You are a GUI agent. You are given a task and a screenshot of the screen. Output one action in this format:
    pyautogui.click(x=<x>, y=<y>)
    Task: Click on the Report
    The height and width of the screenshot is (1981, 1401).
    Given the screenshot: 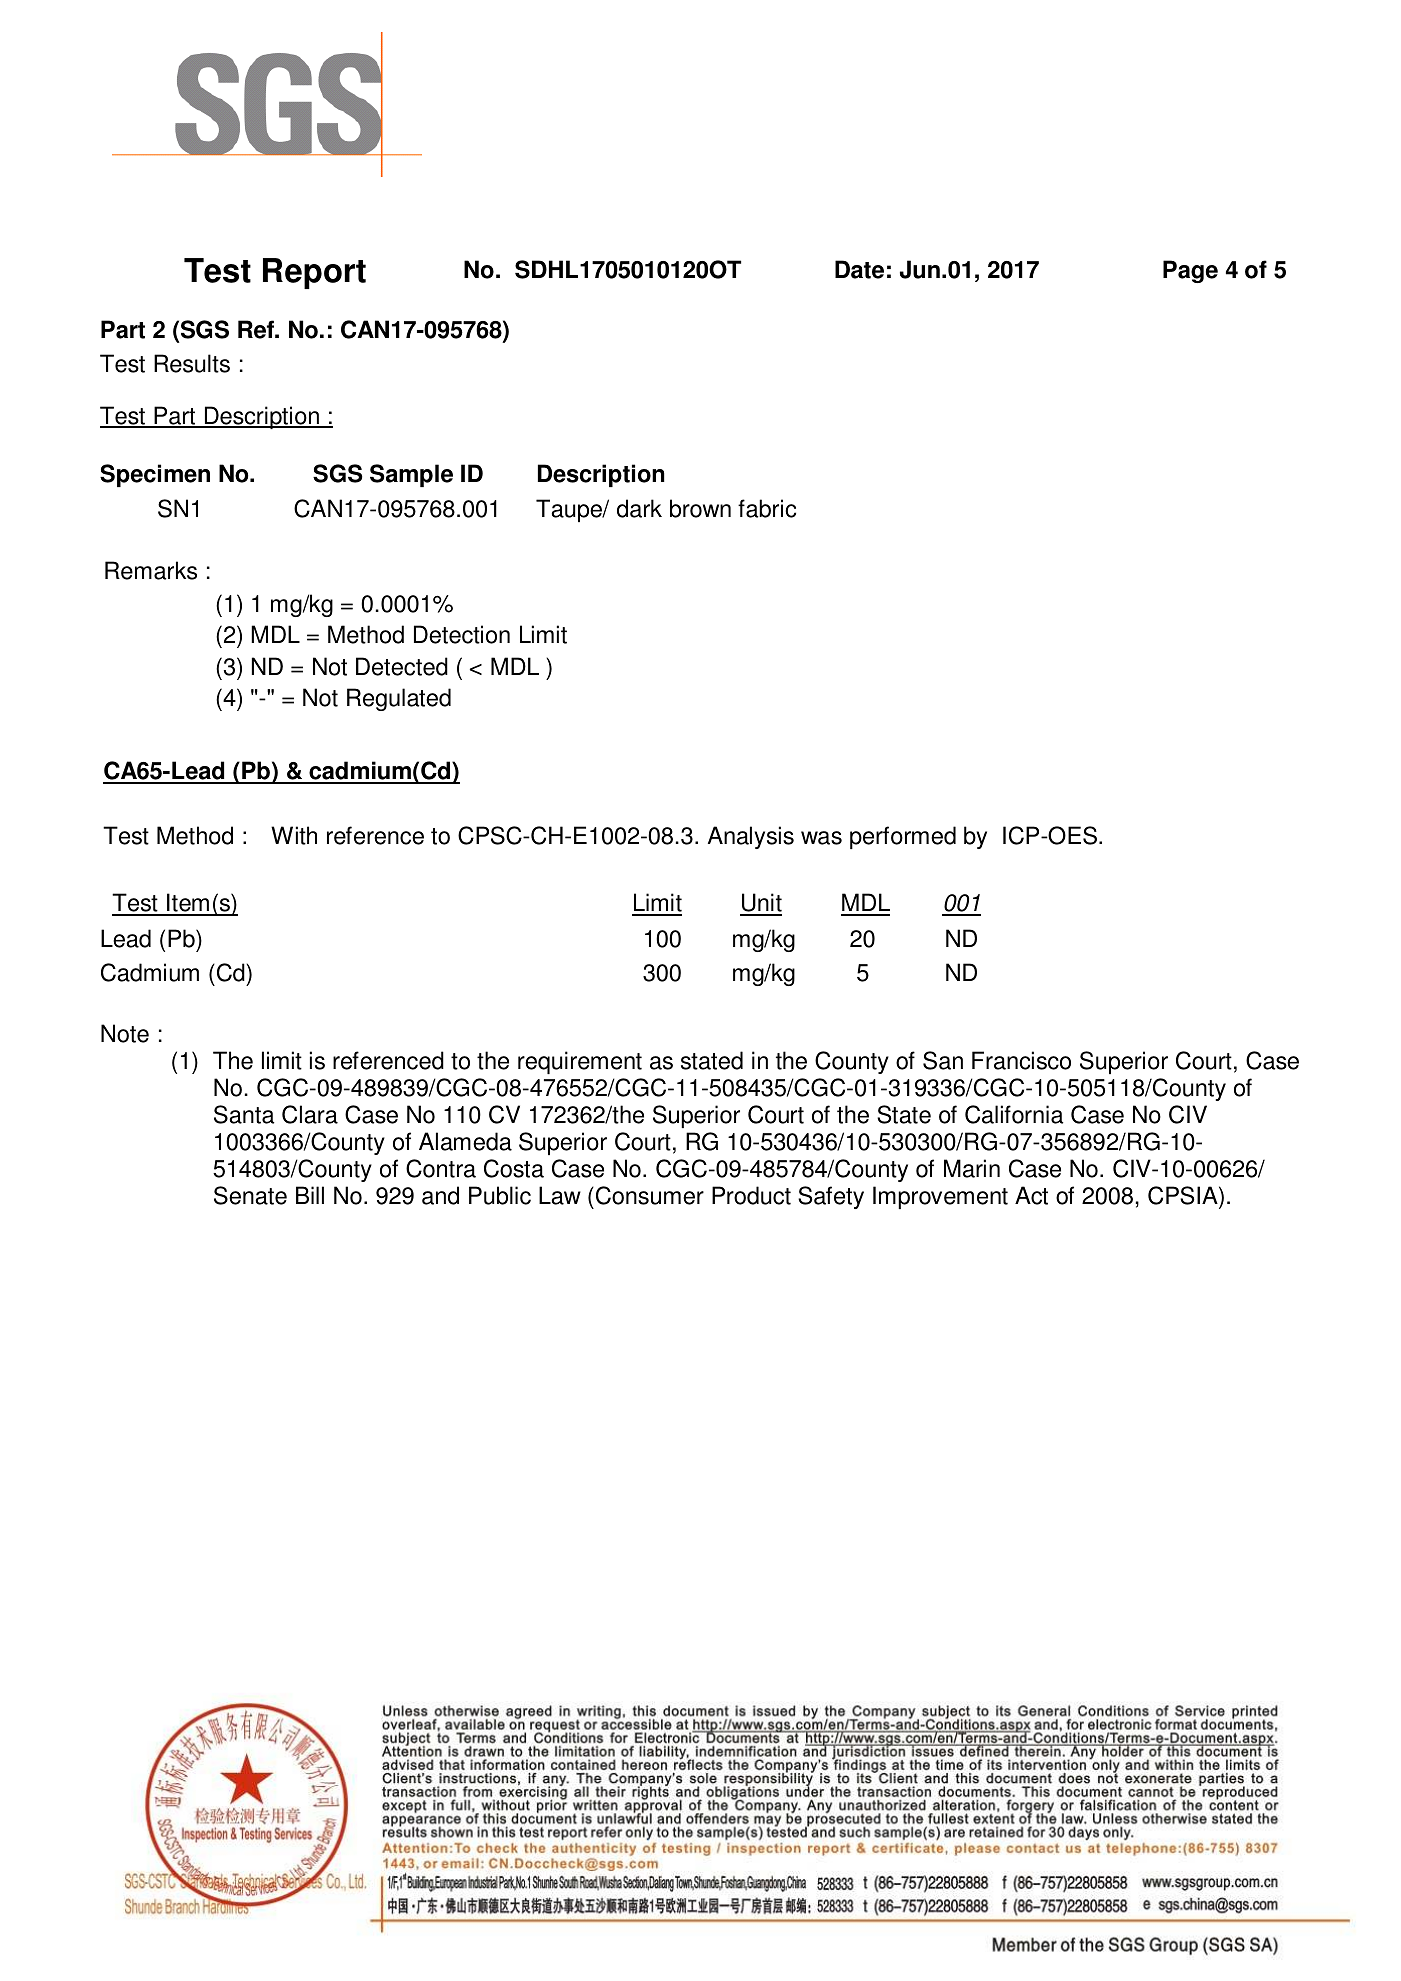 What is the action you would take?
    pyautogui.click(x=314, y=273)
